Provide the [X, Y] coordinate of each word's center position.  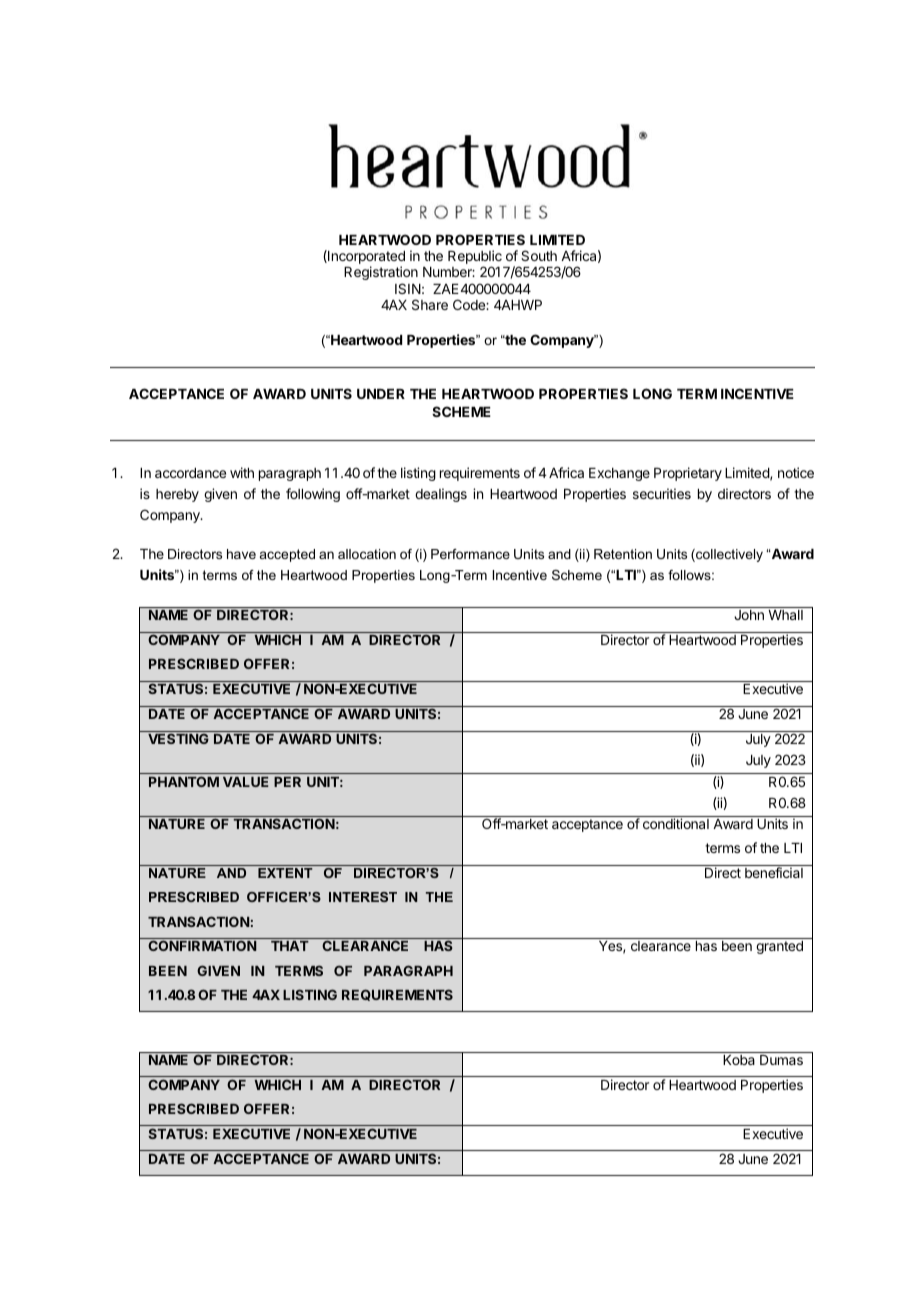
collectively [728, 555]
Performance [470, 554]
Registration [381, 273]
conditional [676, 823]
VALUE [246, 782]
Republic [475, 258]
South [539, 255]
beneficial [774, 872]
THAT [290, 946]
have [241, 554]
